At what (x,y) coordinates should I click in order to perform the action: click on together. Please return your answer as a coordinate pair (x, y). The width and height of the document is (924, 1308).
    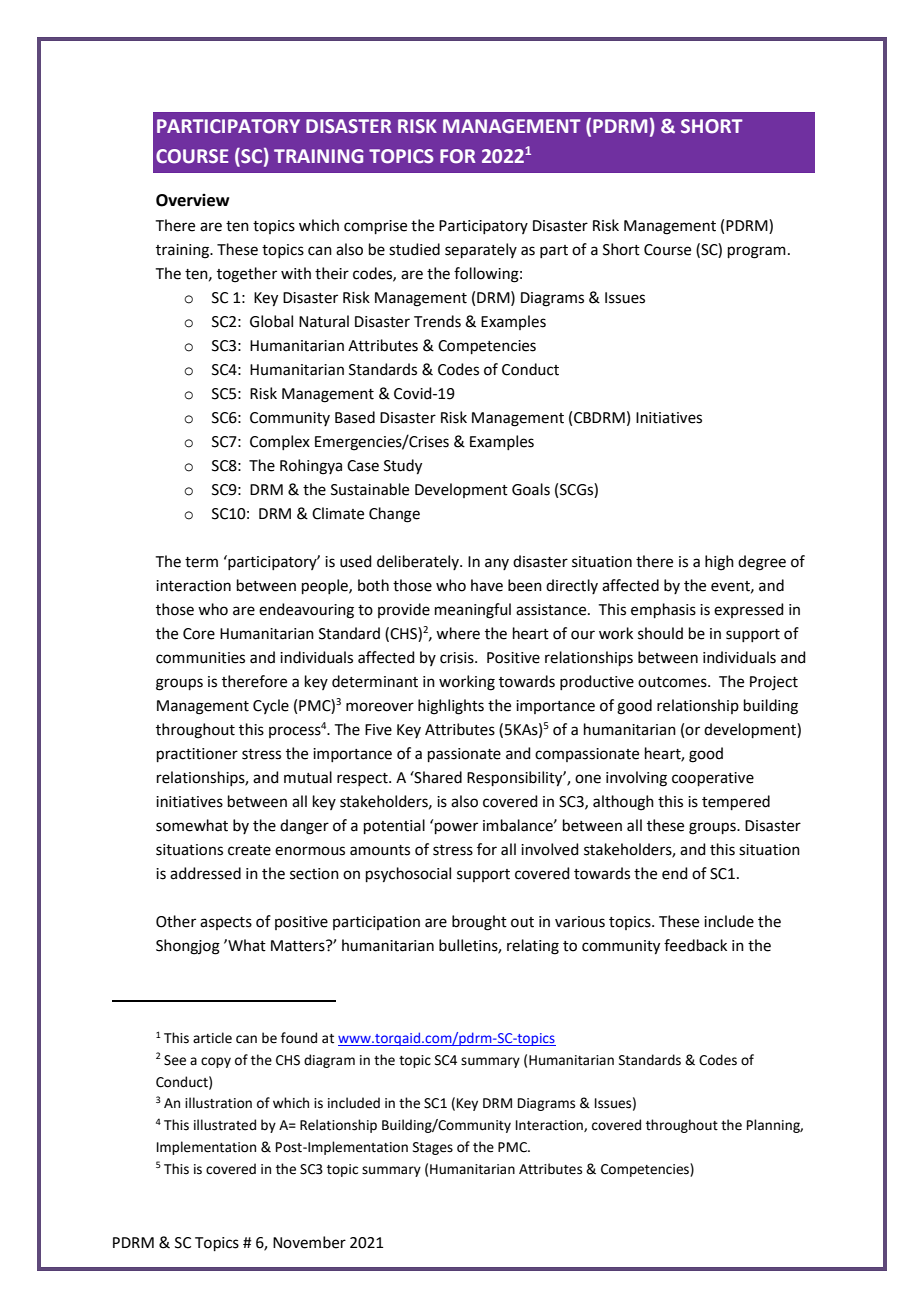
    Looking at the image, I should click on (247, 275).
